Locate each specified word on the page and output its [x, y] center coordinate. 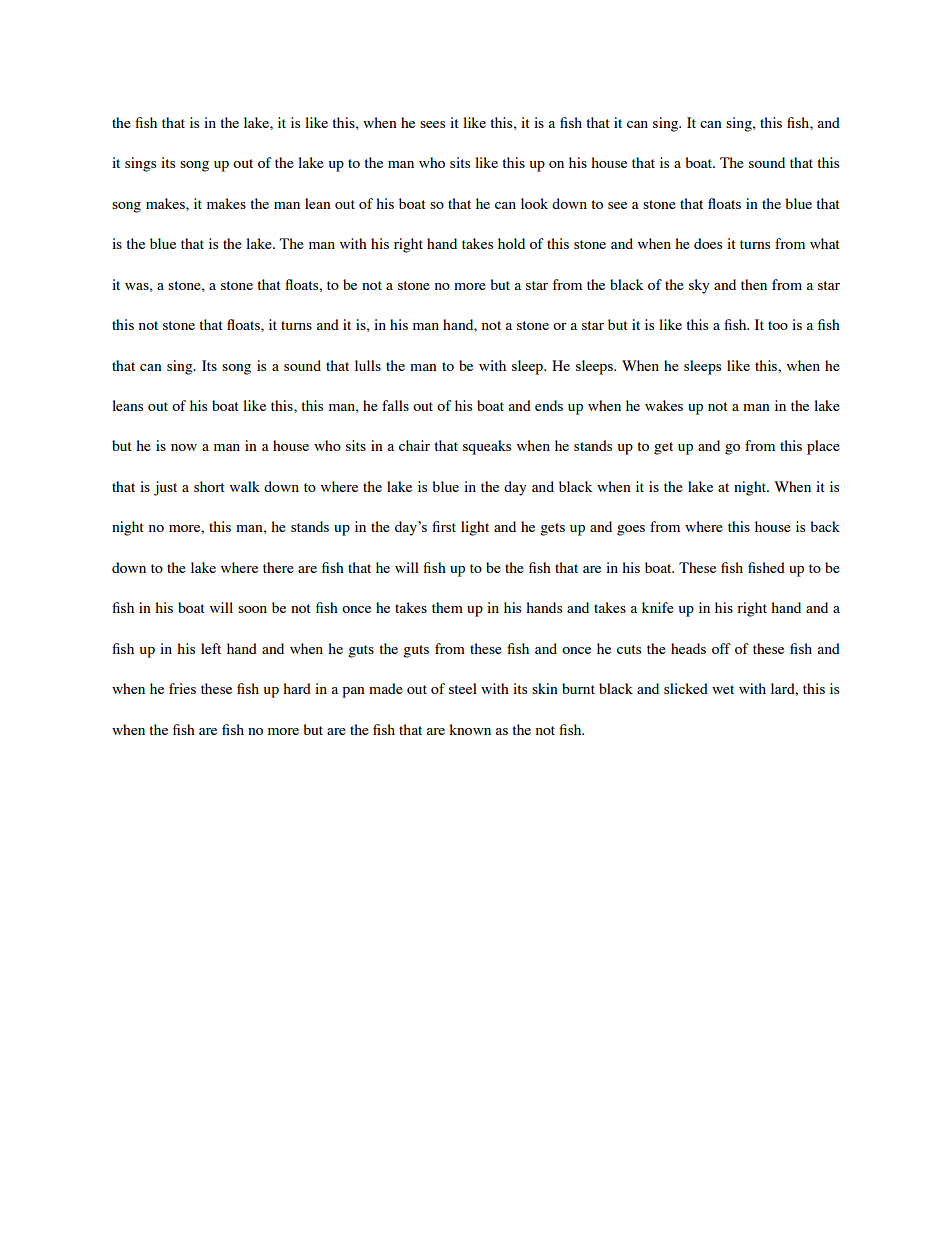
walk [245, 486]
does [708, 243]
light [475, 528]
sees [432, 124]
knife [658, 607]
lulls [368, 365]
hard [297, 688]
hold [511, 243]
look [534, 203]
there [278, 567]
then [754, 284]
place [823, 447]
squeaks [487, 447]
